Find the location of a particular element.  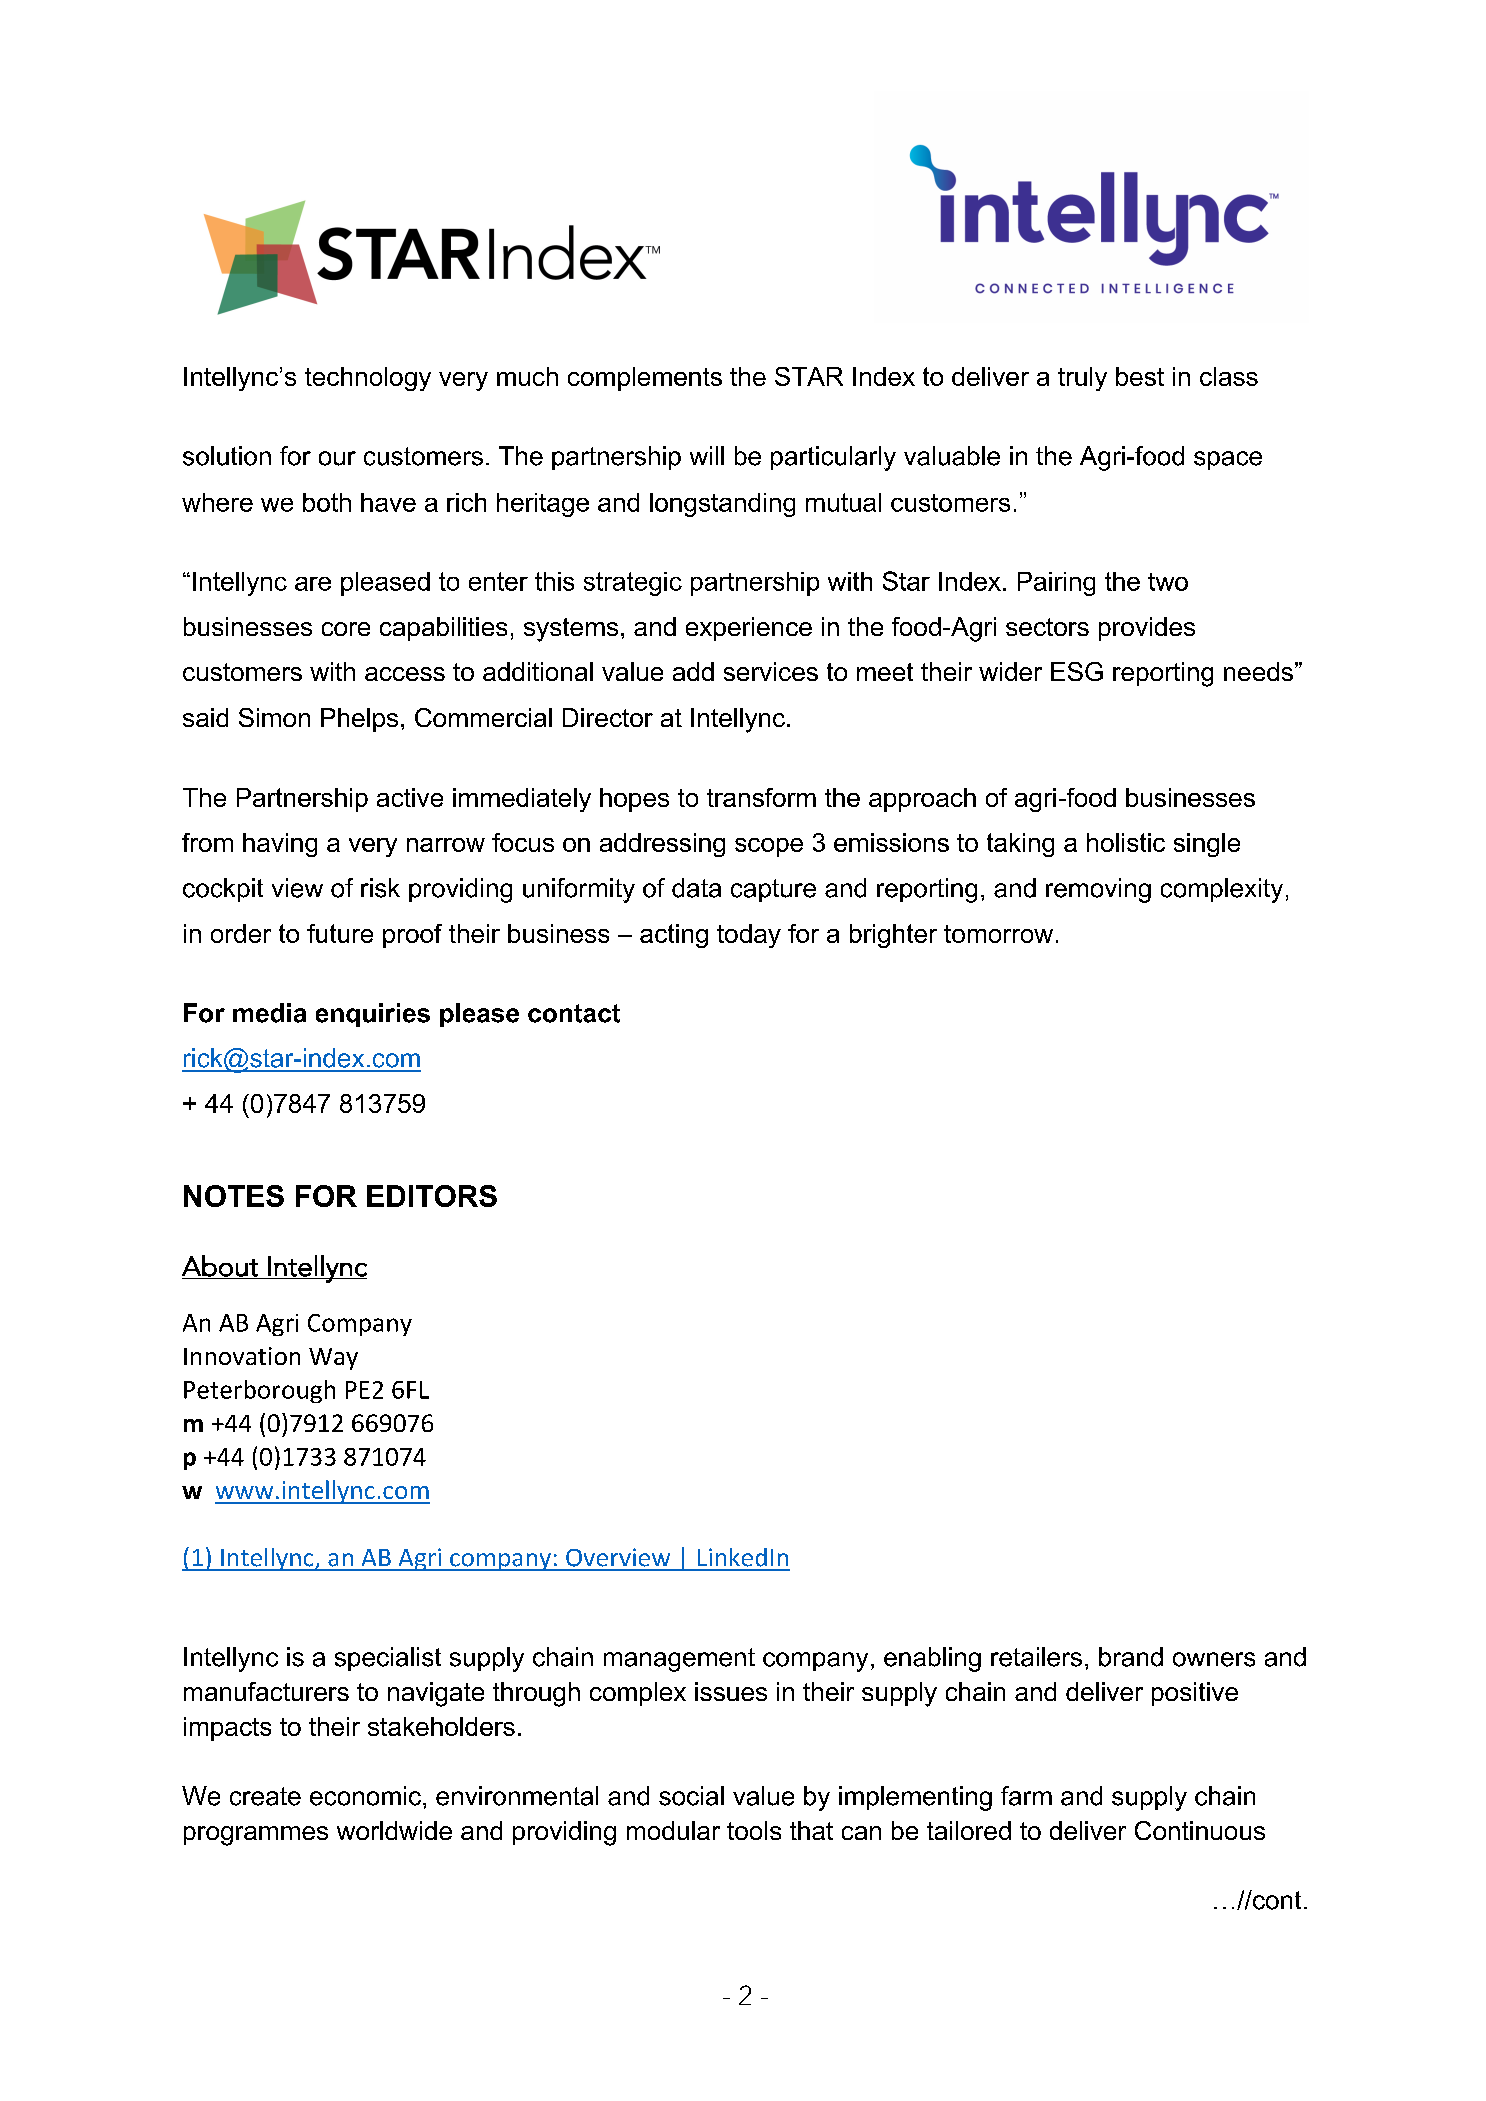

Way is located at coordinates (333, 1359).
